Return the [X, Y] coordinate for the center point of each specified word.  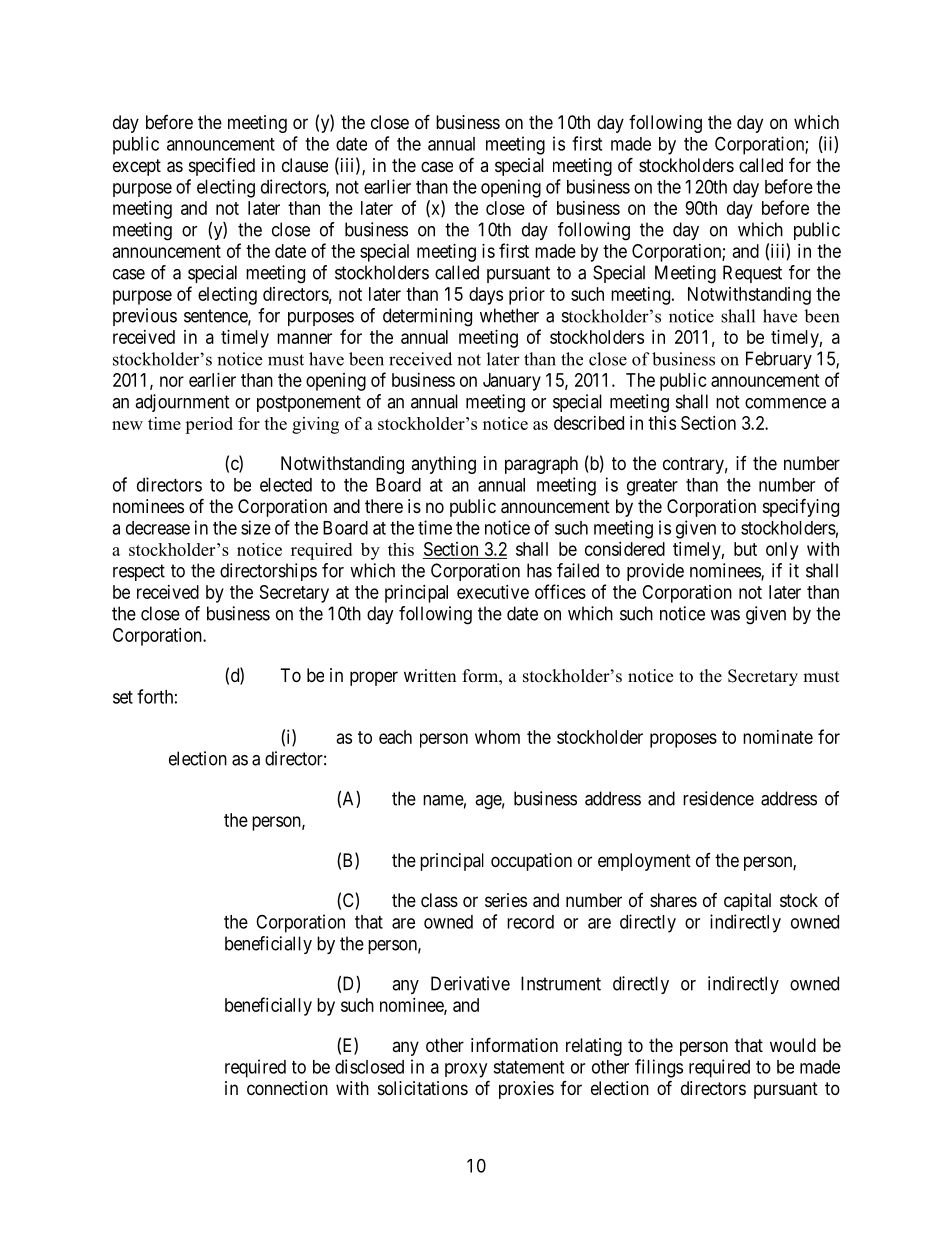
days [486, 296]
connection [287, 1088]
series [506, 900]
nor [172, 381]
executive [493, 592]
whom [497, 737]
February [779, 360]
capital [747, 902]
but [745, 549]
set [123, 697]
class [439, 900]
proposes [683, 740]
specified [222, 166]
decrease [158, 528]
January [512, 382]
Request [752, 274]
